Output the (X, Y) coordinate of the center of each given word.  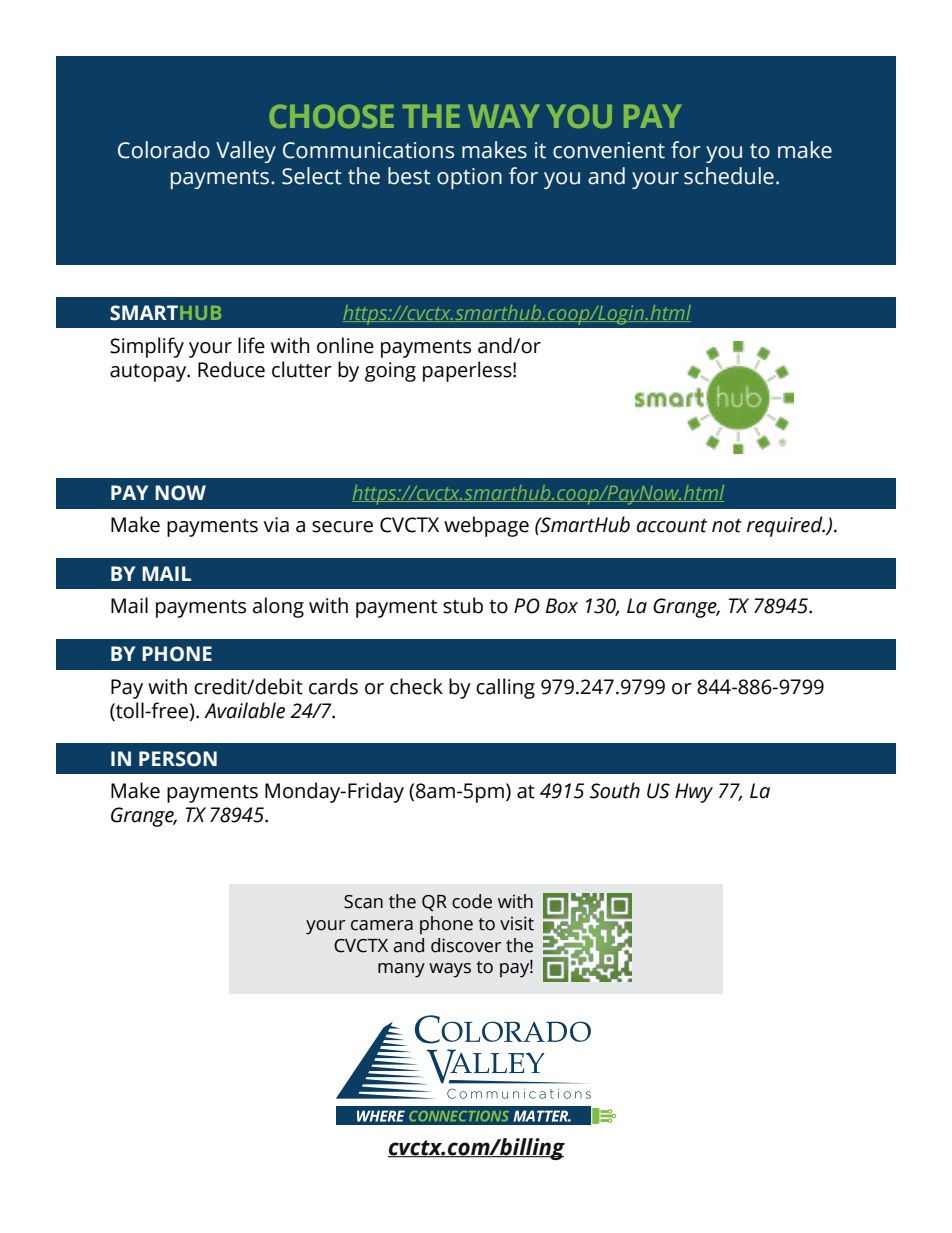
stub (463, 605)
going (390, 372)
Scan (363, 902)
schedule (729, 176)
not (727, 526)
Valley (246, 152)
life (251, 345)
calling (505, 688)
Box (562, 606)
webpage (486, 526)
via (276, 525)
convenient (609, 150)
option (469, 178)
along (278, 607)
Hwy (694, 793)
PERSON (178, 759)
